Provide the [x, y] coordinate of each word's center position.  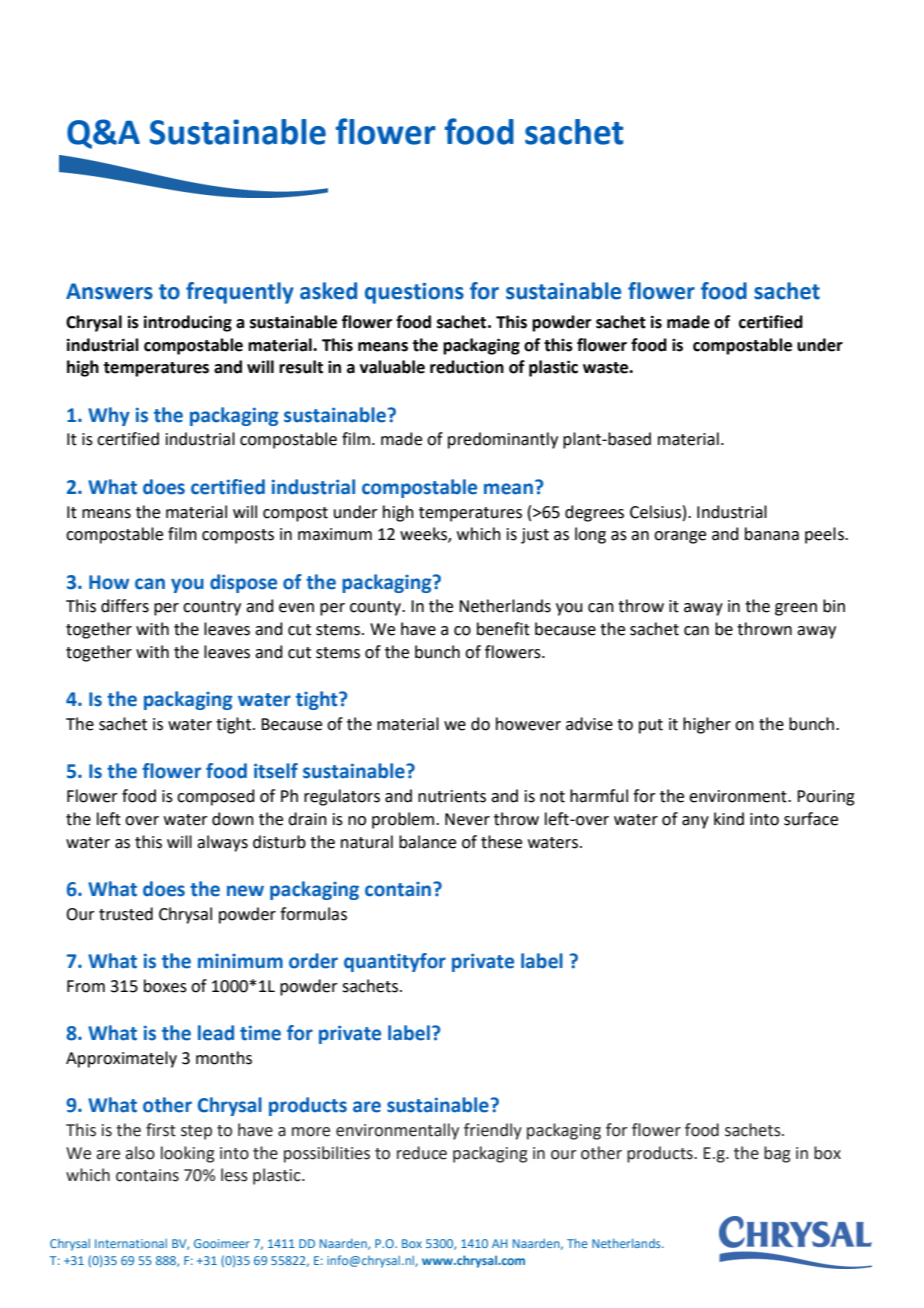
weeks [424, 535]
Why [109, 416]
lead [216, 1033]
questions [414, 293]
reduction [467, 367]
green [796, 609]
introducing [188, 323]
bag [777, 1154]
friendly [493, 1131]
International [131, 1243]
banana [772, 534]
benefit [503, 629]
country [212, 608]
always [222, 843]
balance [427, 842]
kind [729, 819]
